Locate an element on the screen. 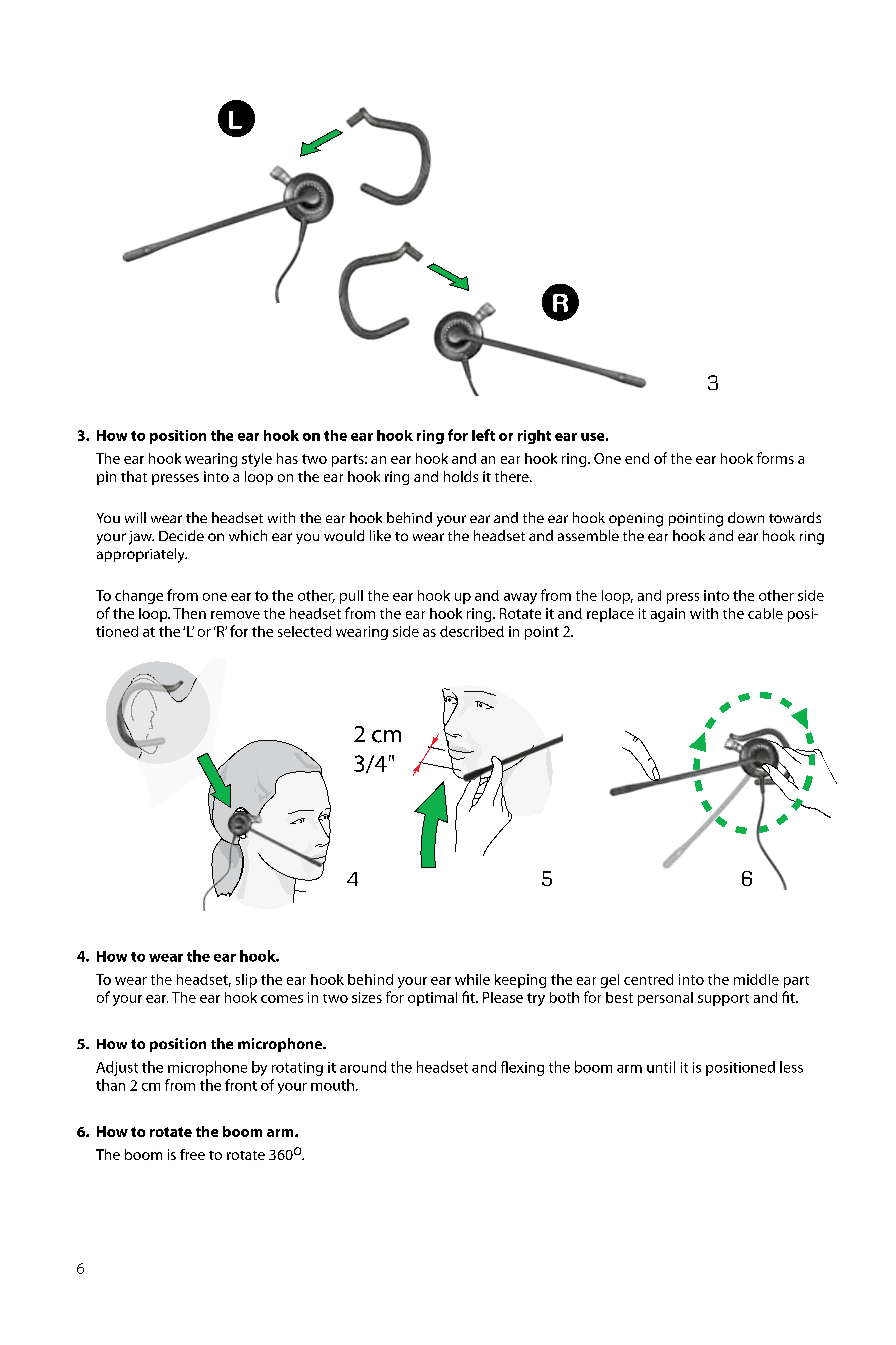 The image size is (896, 1345). free is located at coordinates (192, 1154).
